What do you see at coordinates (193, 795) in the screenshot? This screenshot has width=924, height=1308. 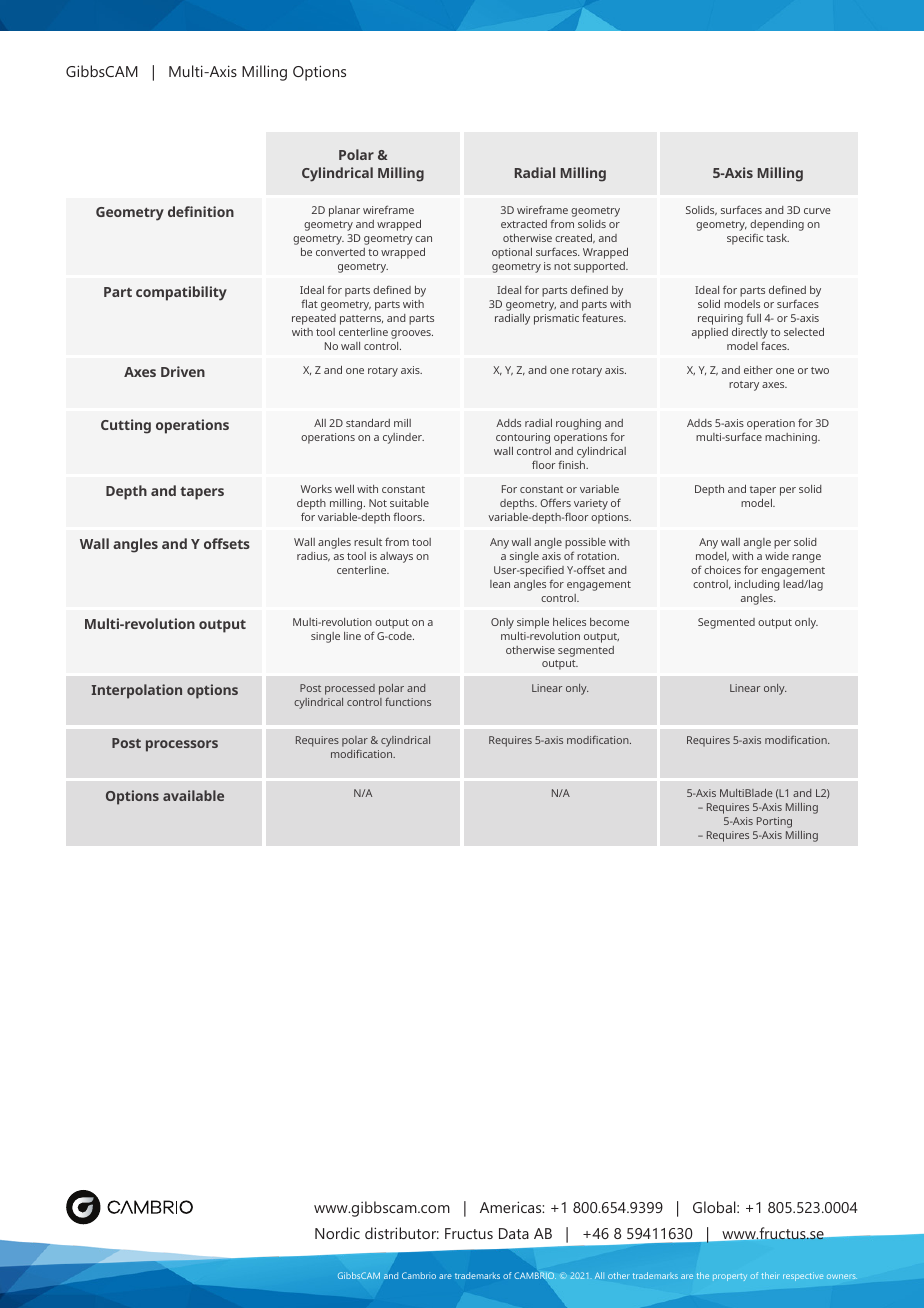 I see `available` at bounding box center [193, 795].
